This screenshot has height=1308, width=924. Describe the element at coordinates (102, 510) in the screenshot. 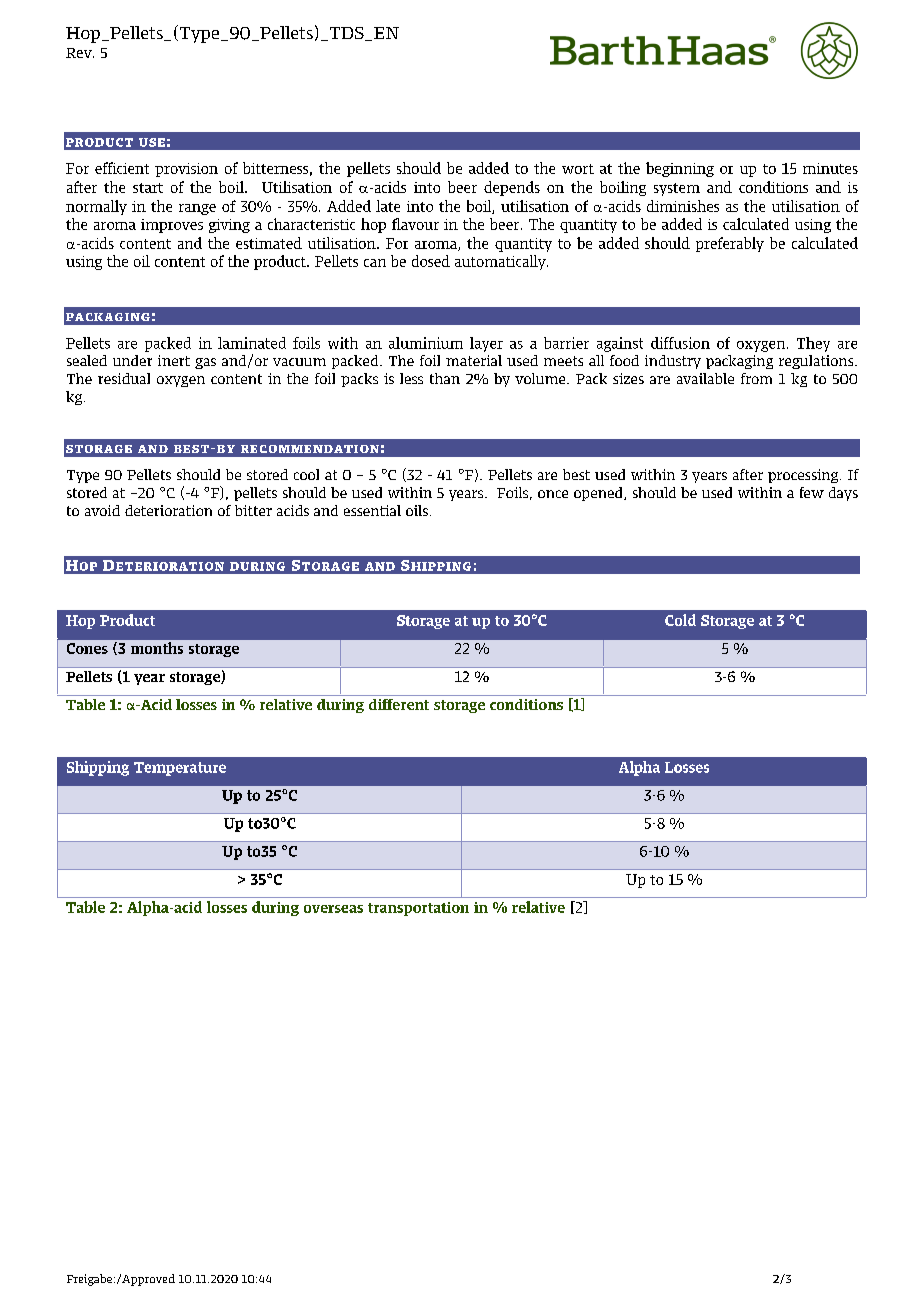

I see `avoid` at that location.
